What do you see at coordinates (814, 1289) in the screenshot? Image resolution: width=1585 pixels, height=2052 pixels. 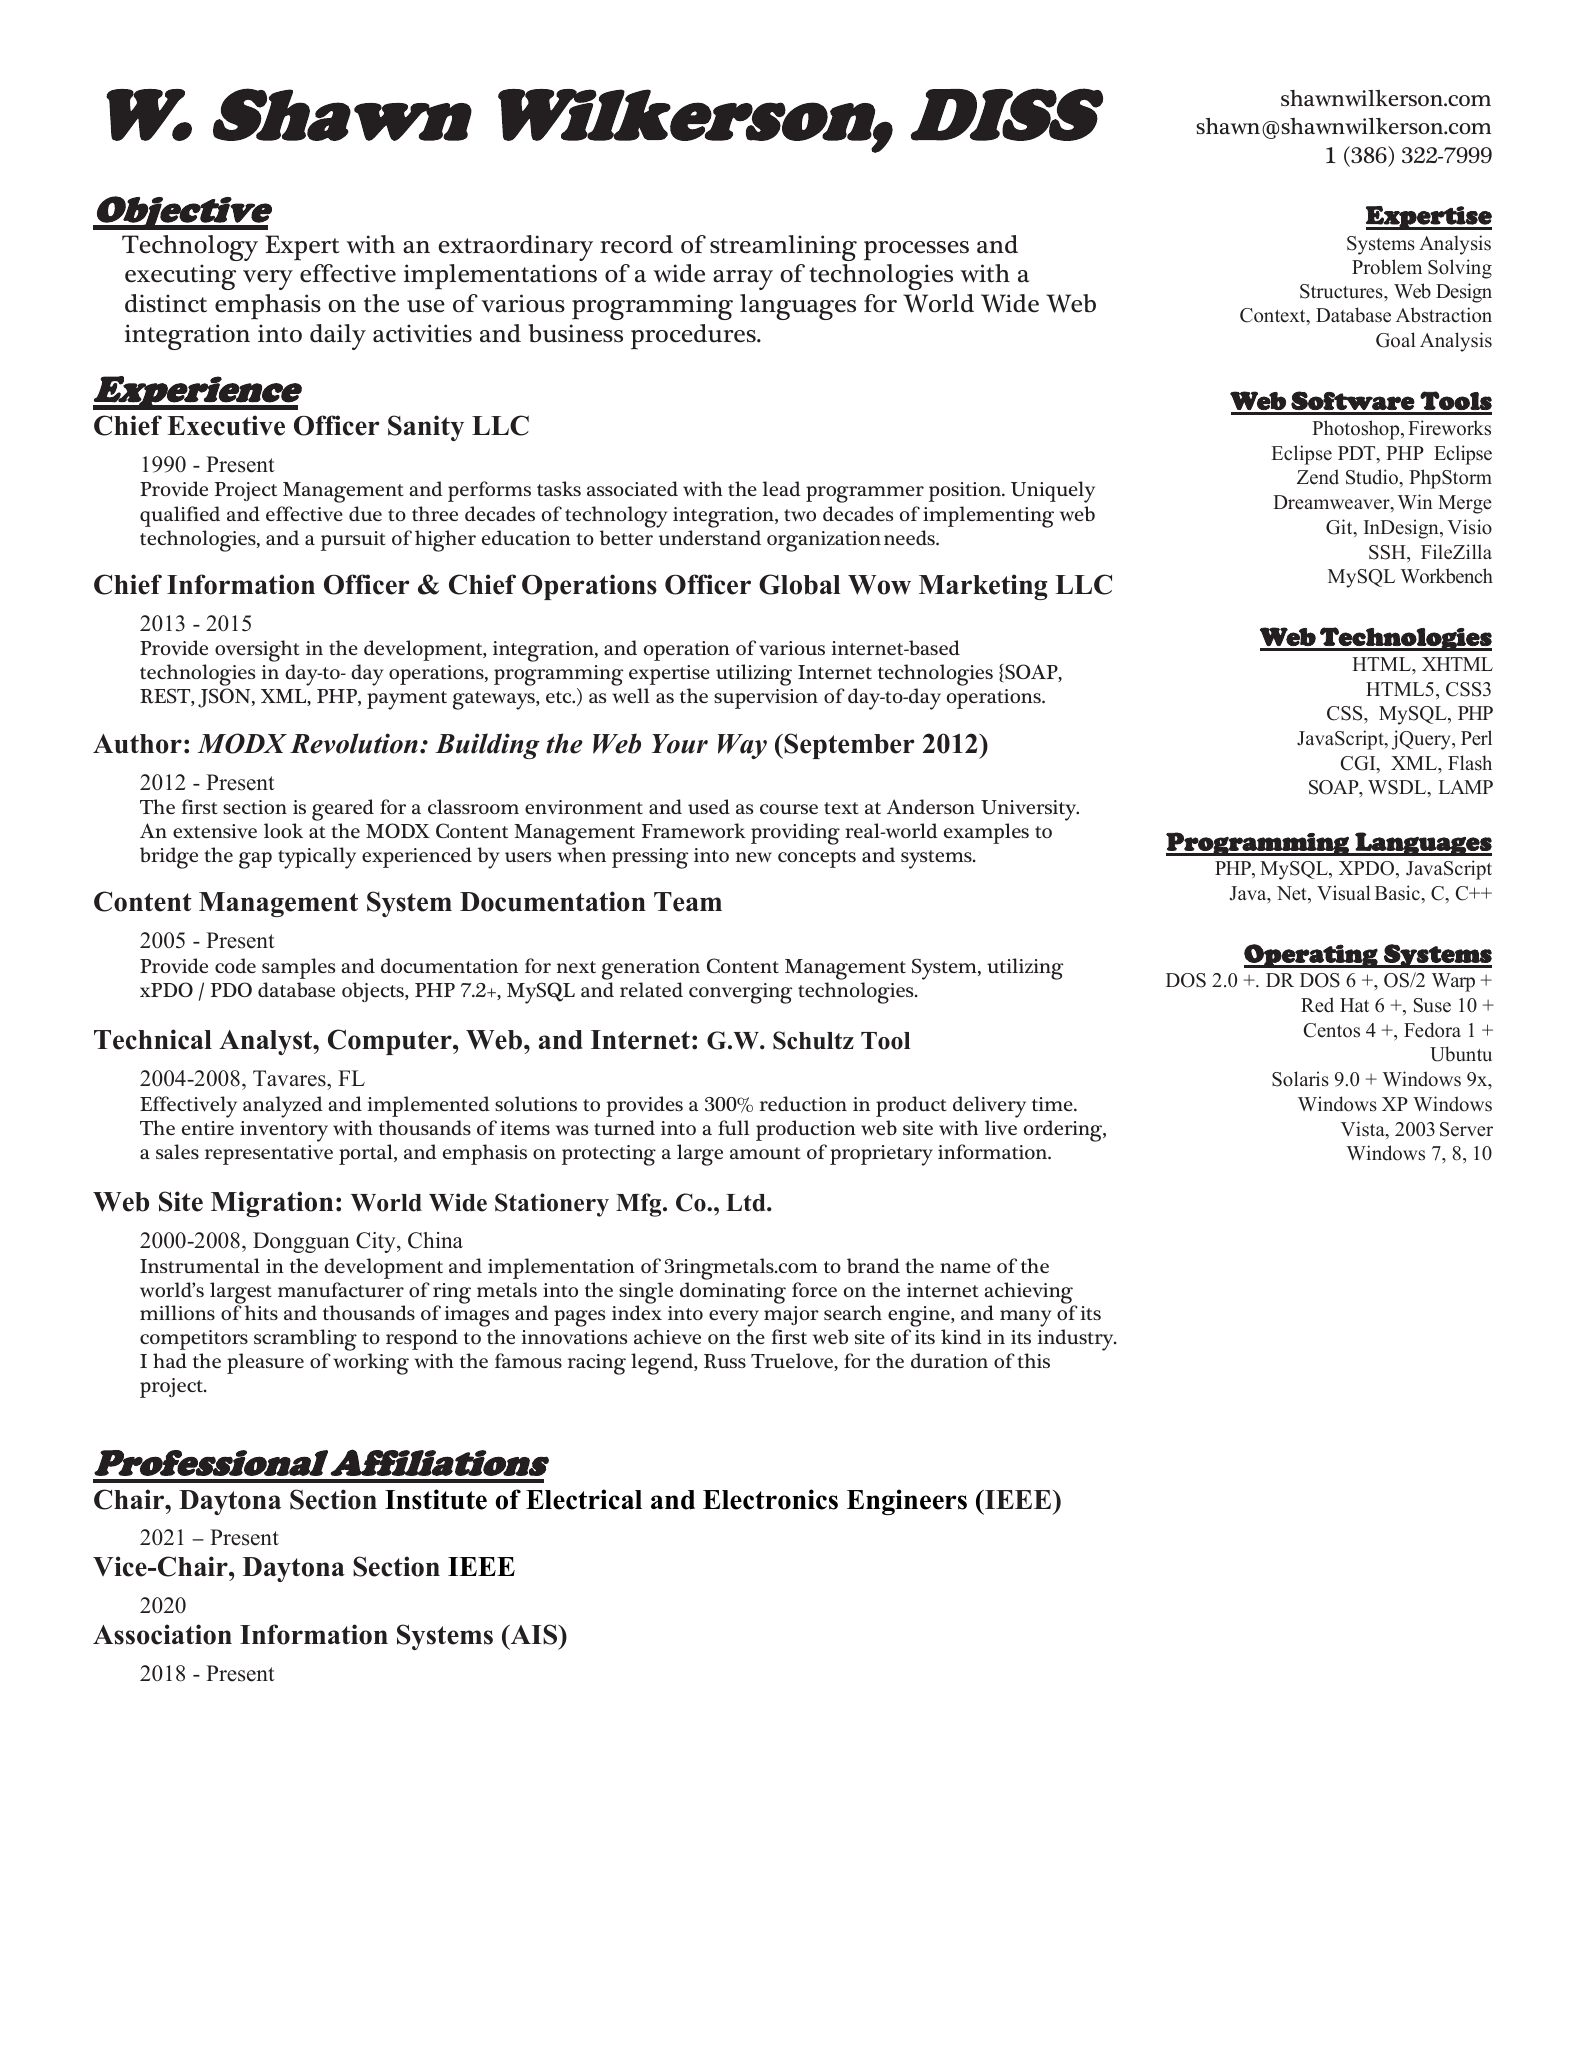 I see `force` at bounding box center [814, 1289].
